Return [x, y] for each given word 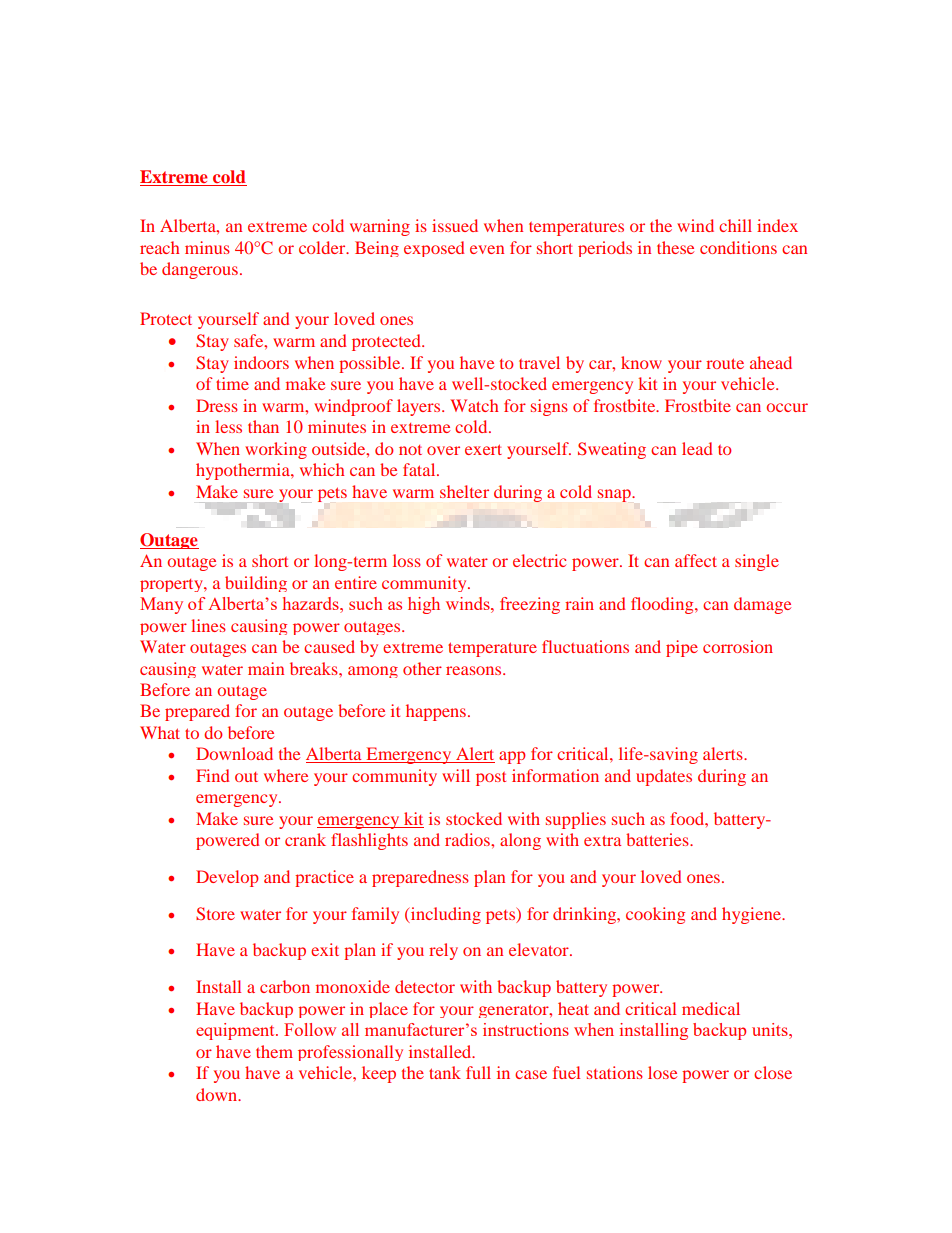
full [478, 1072]
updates [664, 777]
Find [212, 775]
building [256, 584]
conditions [738, 247]
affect [696, 560]
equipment [236, 1031]
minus [207, 247]
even [487, 249]
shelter [464, 491]
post [491, 779]
